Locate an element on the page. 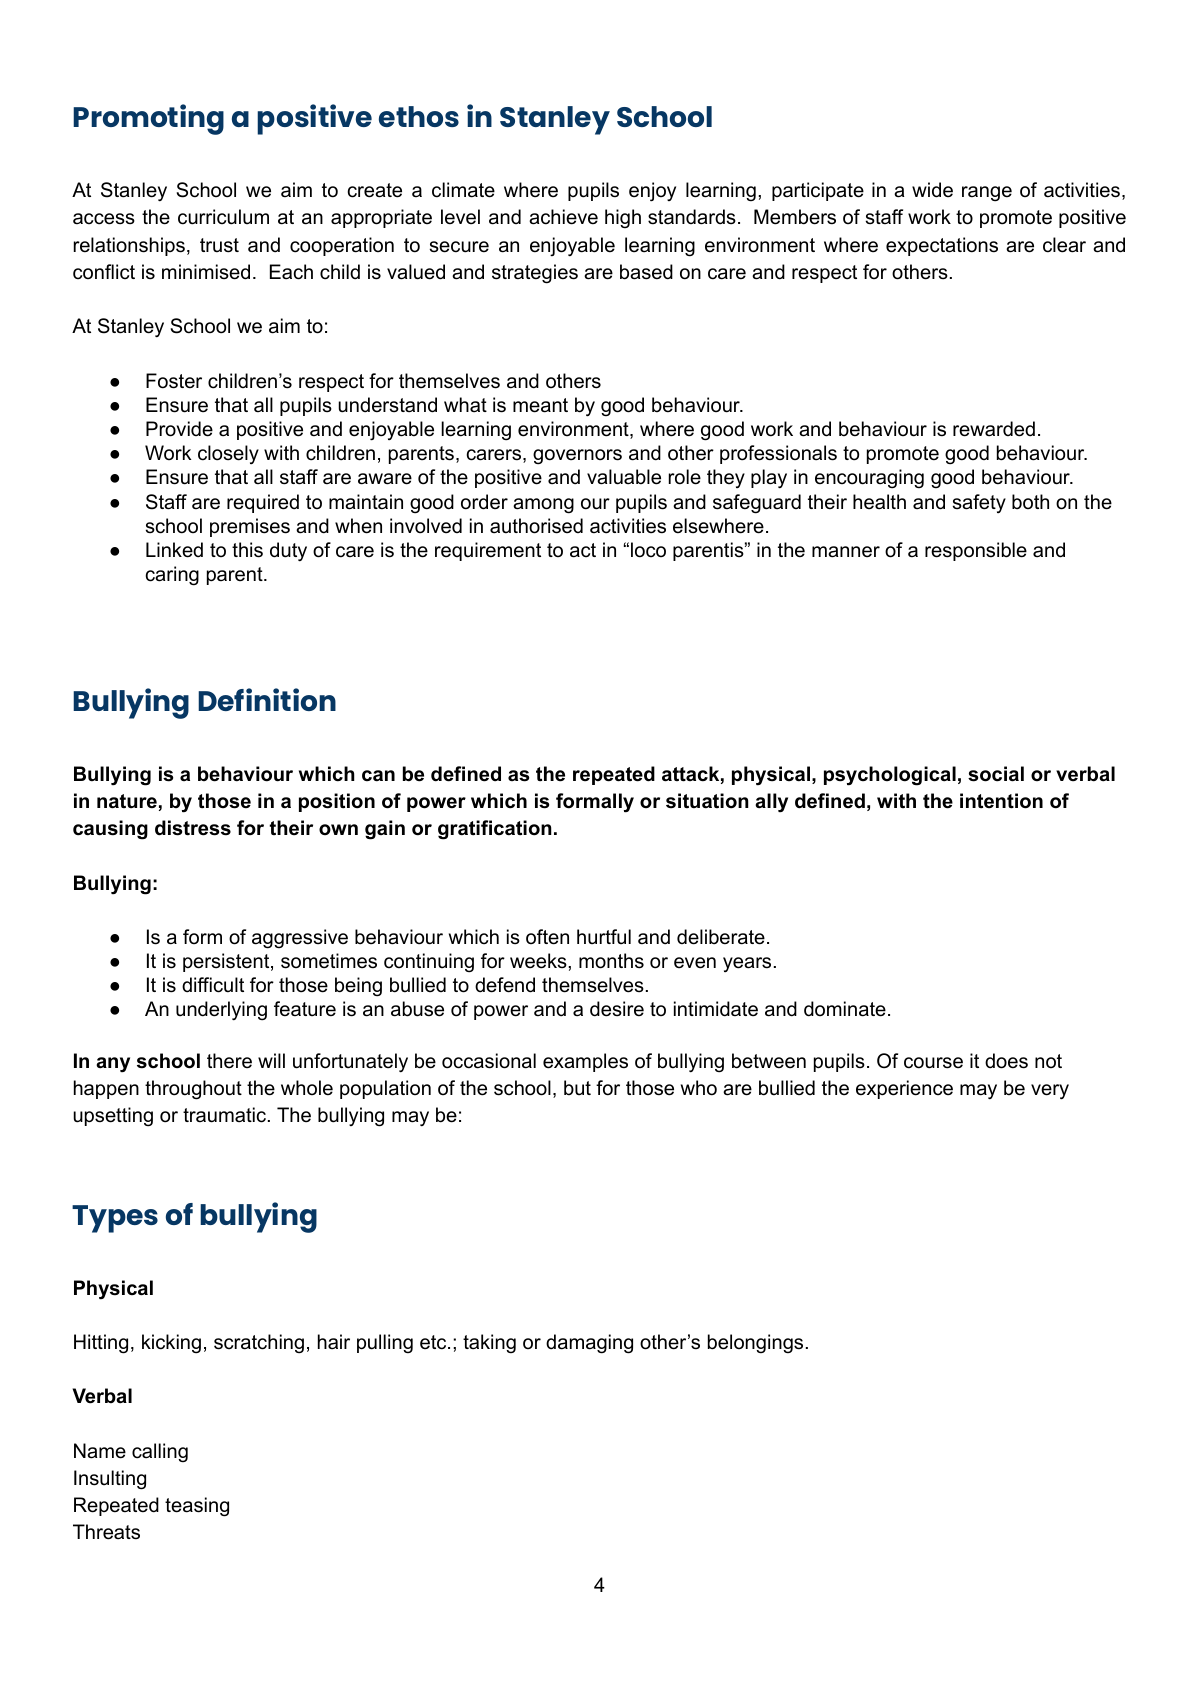 The image size is (1201, 1697). curriculum is located at coordinates (223, 217).
